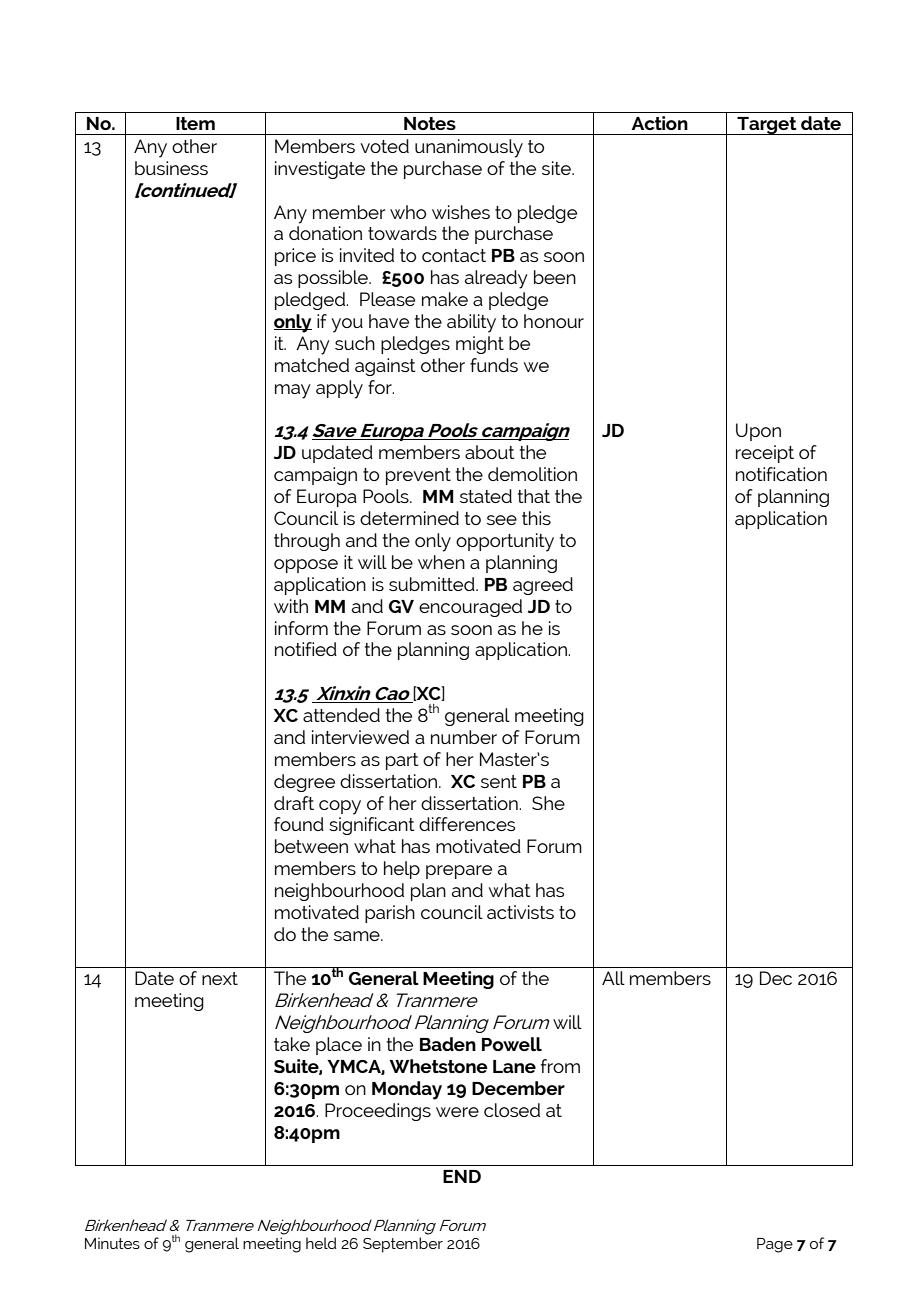 This document has width=924, height=1308. Describe the element at coordinates (775, 1245) in the document. I see `Page` at that location.
